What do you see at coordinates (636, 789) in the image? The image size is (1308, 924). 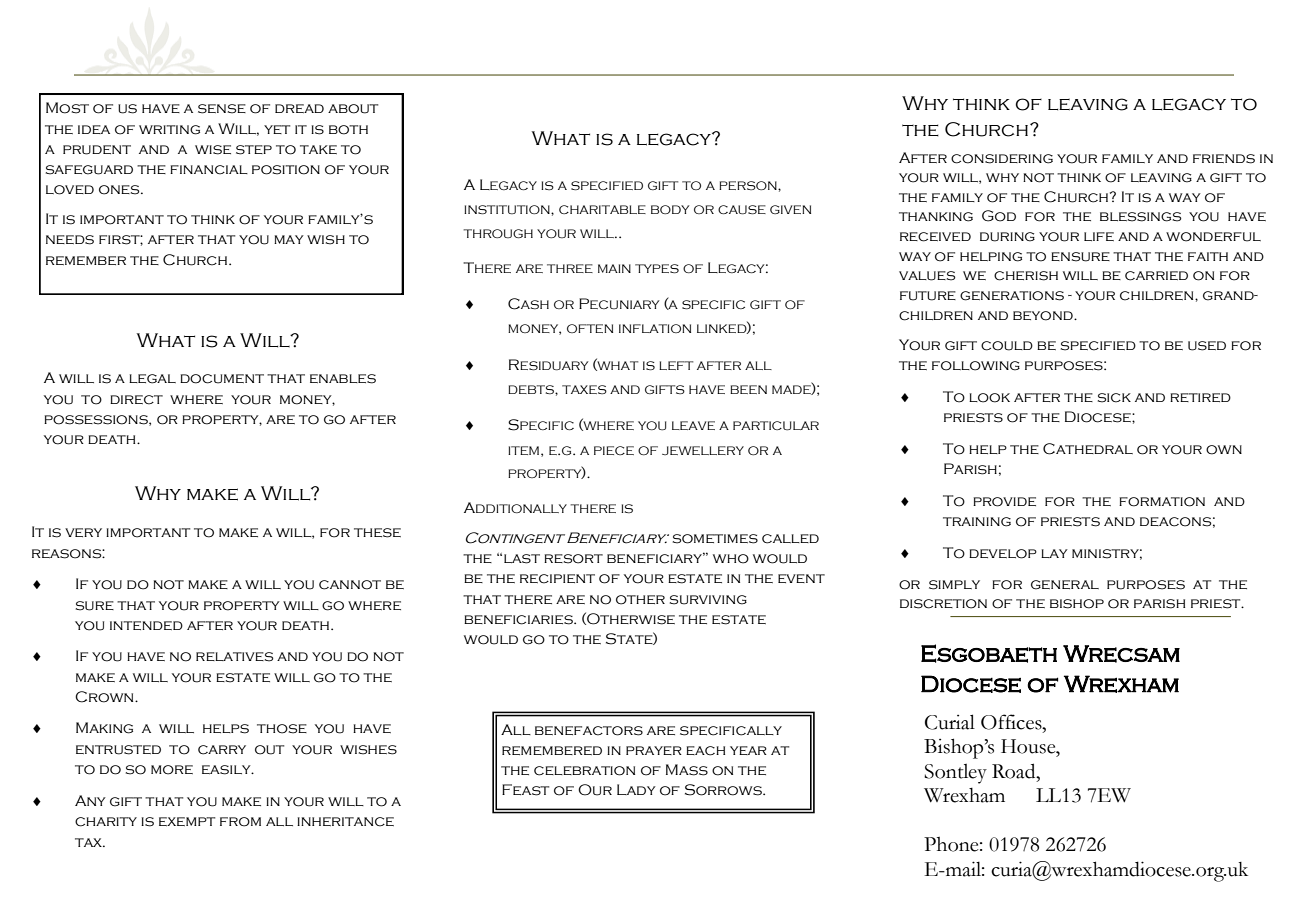 I see `Lady` at bounding box center [636, 789].
